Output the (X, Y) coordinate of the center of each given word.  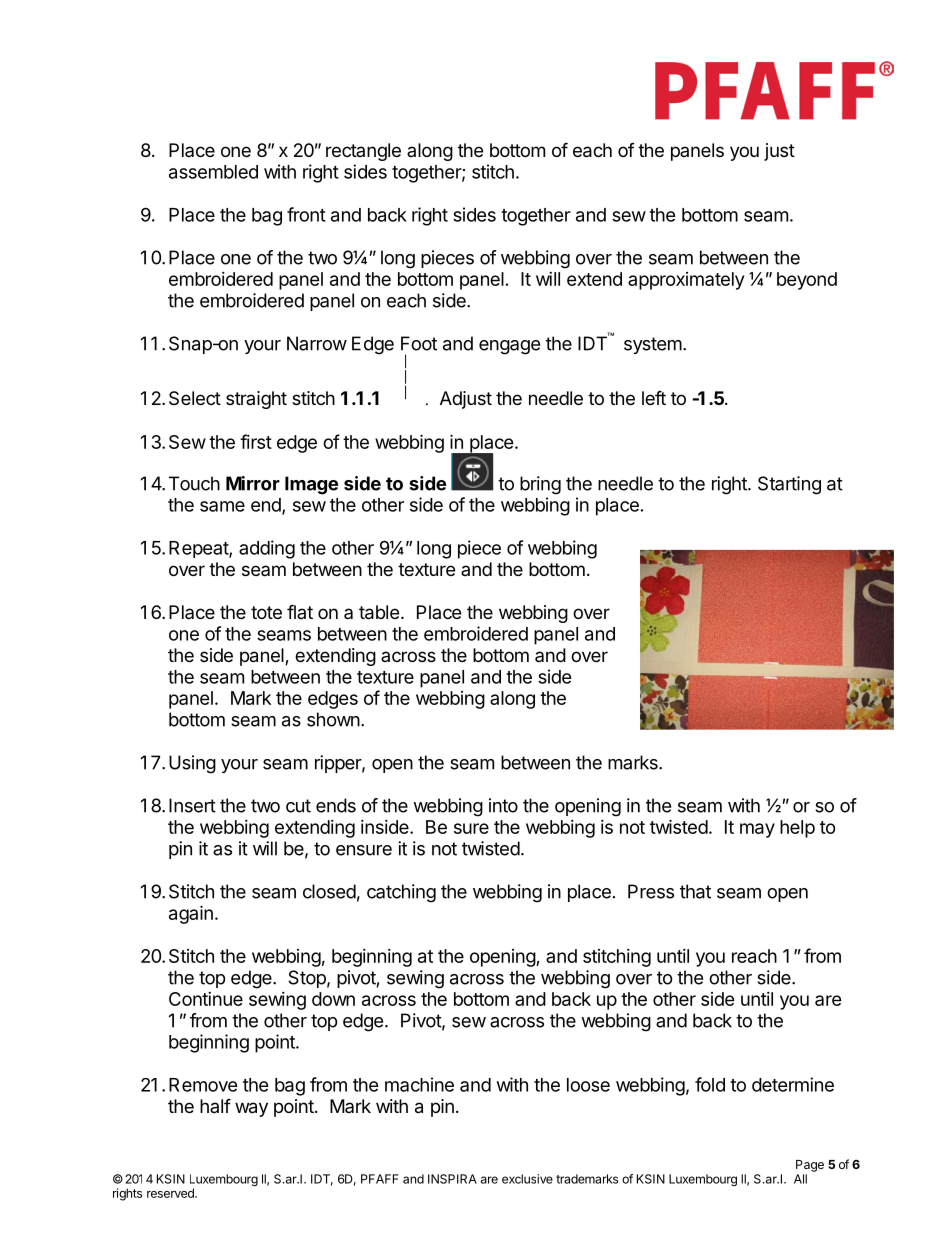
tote (266, 612)
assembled (213, 172)
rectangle (363, 152)
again (191, 914)
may (757, 830)
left (654, 397)
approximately (686, 281)
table (379, 612)
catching (401, 893)
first (256, 441)
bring (540, 485)
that (695, 891)
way (251, 1109)
